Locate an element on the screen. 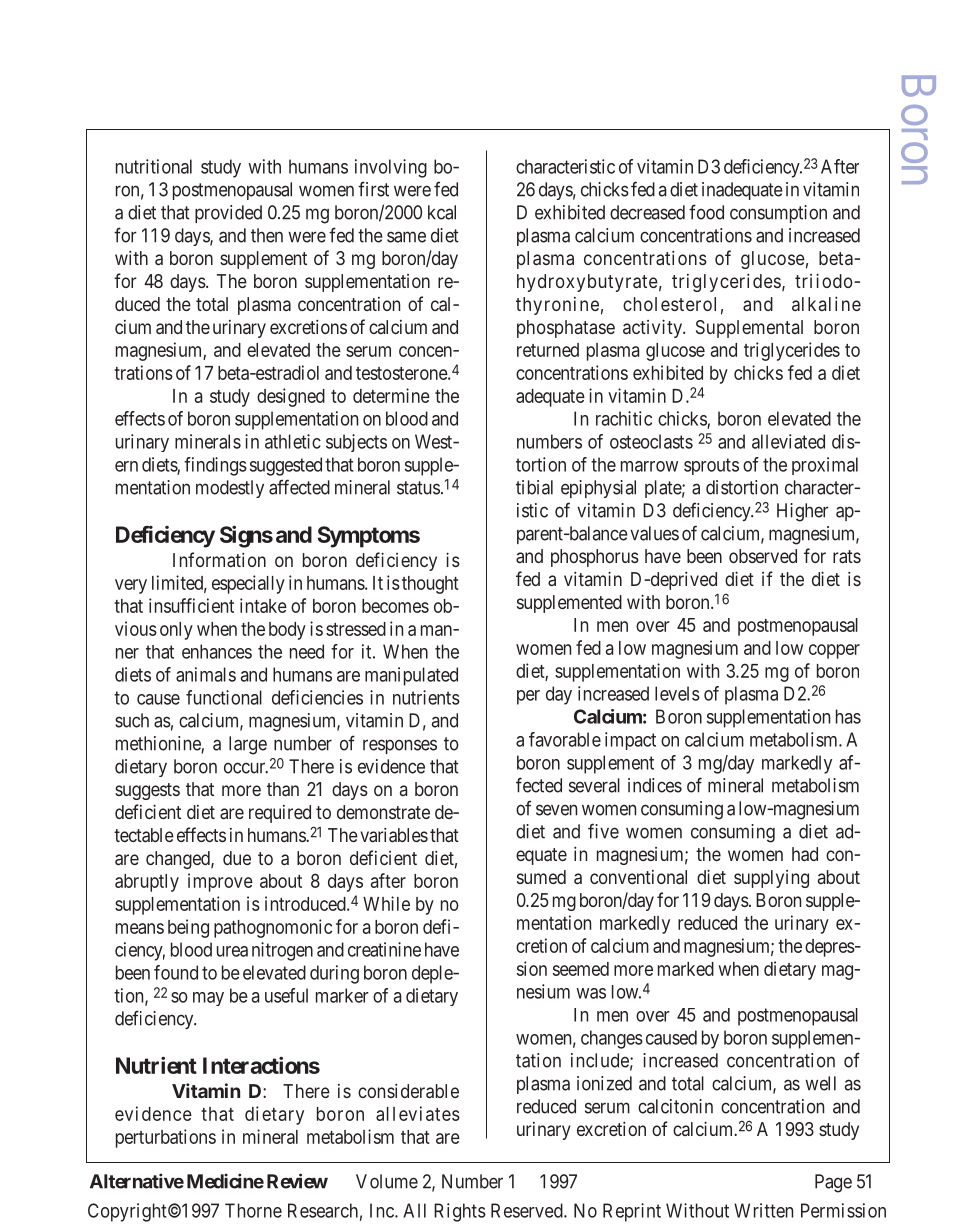 Image resolution: width=959 pixels, height=1232 pixels. urea is located at coordinates (232, 951).
